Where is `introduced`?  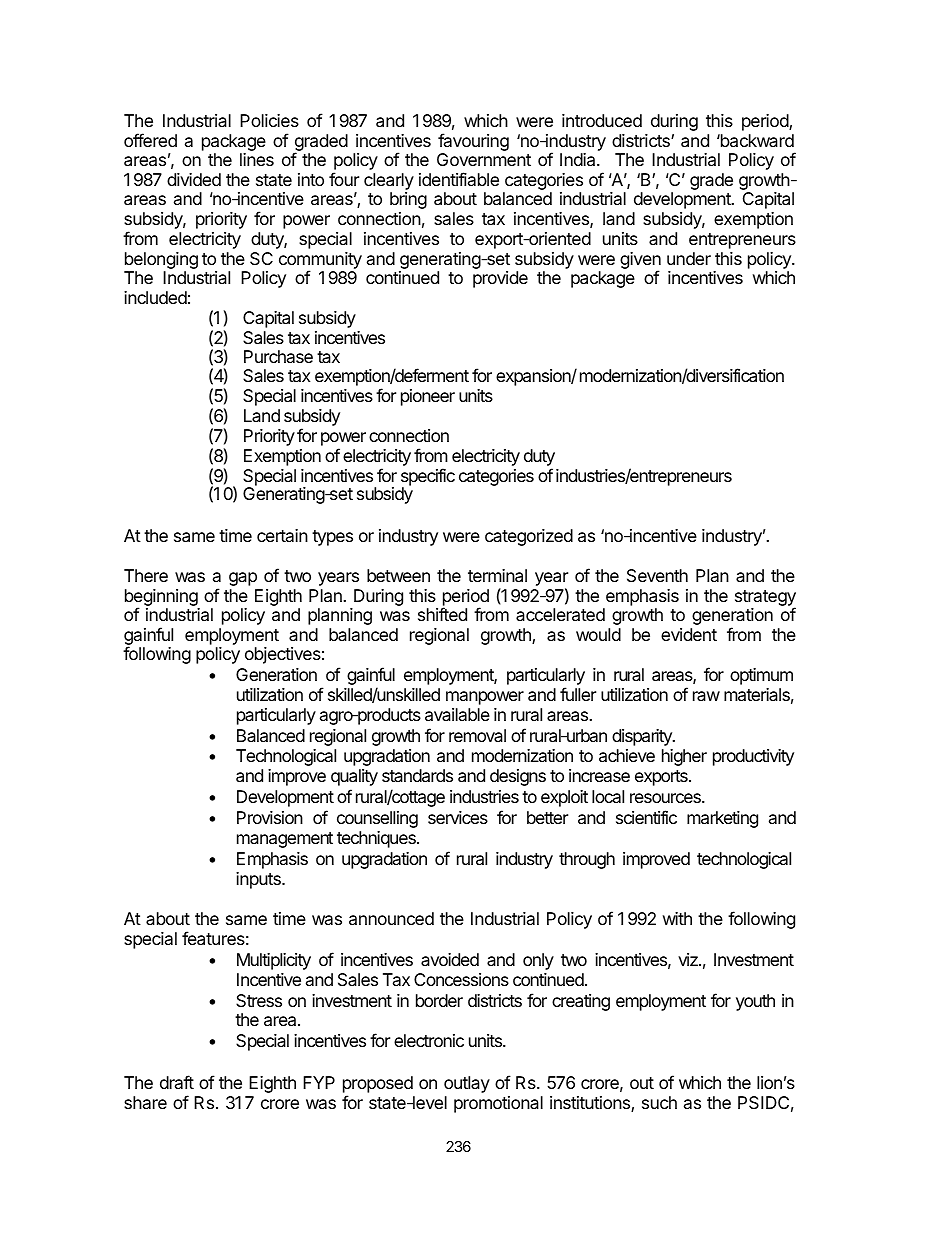 introduced is located at coordinates (602, 120).
